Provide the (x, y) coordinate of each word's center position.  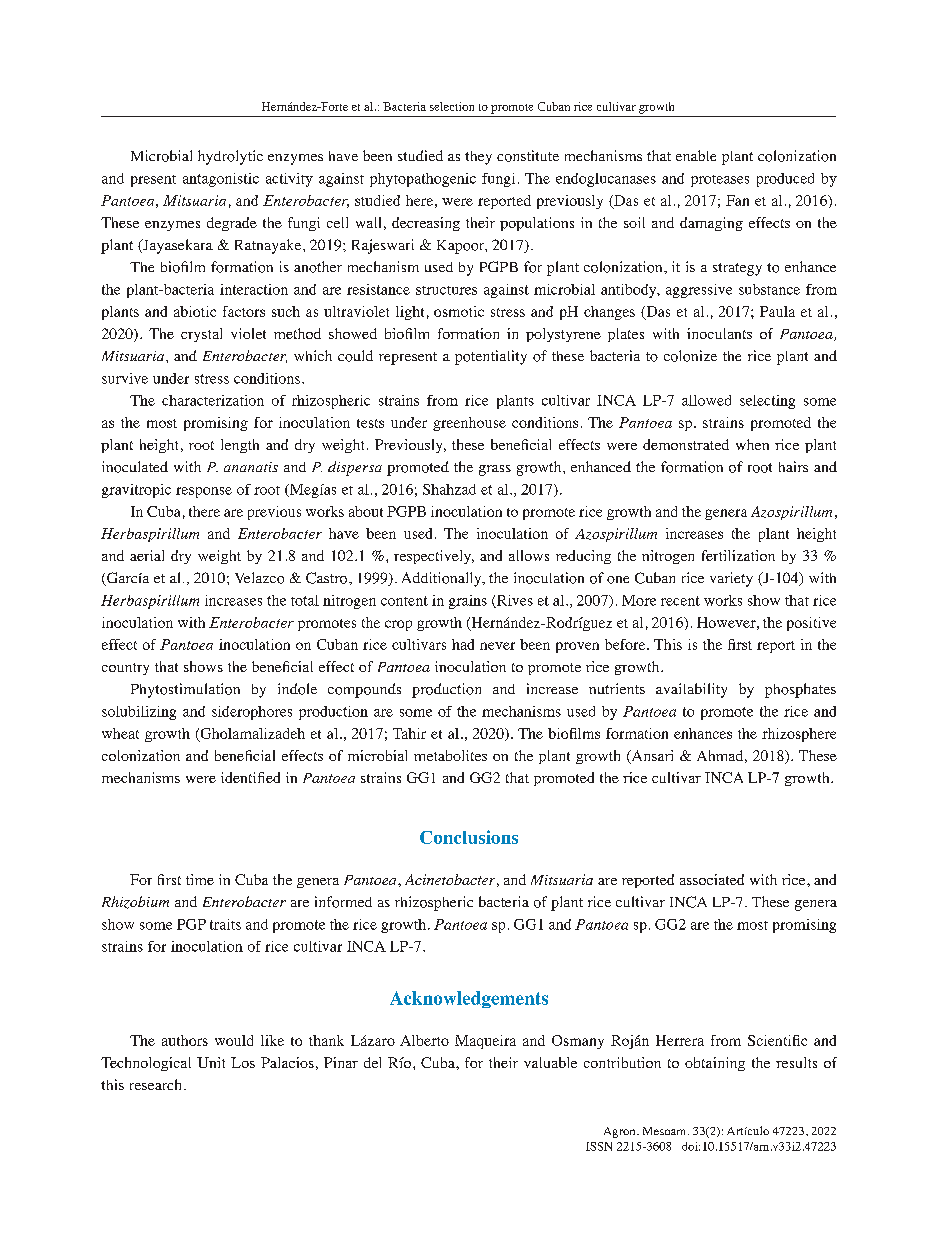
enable (696, 155)
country (125, 669)
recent (680, 601)
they (478, 158)
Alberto (424, 1040)
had (463, 644)
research (157, 1084)
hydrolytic (230, 157)
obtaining (715, 1064)
